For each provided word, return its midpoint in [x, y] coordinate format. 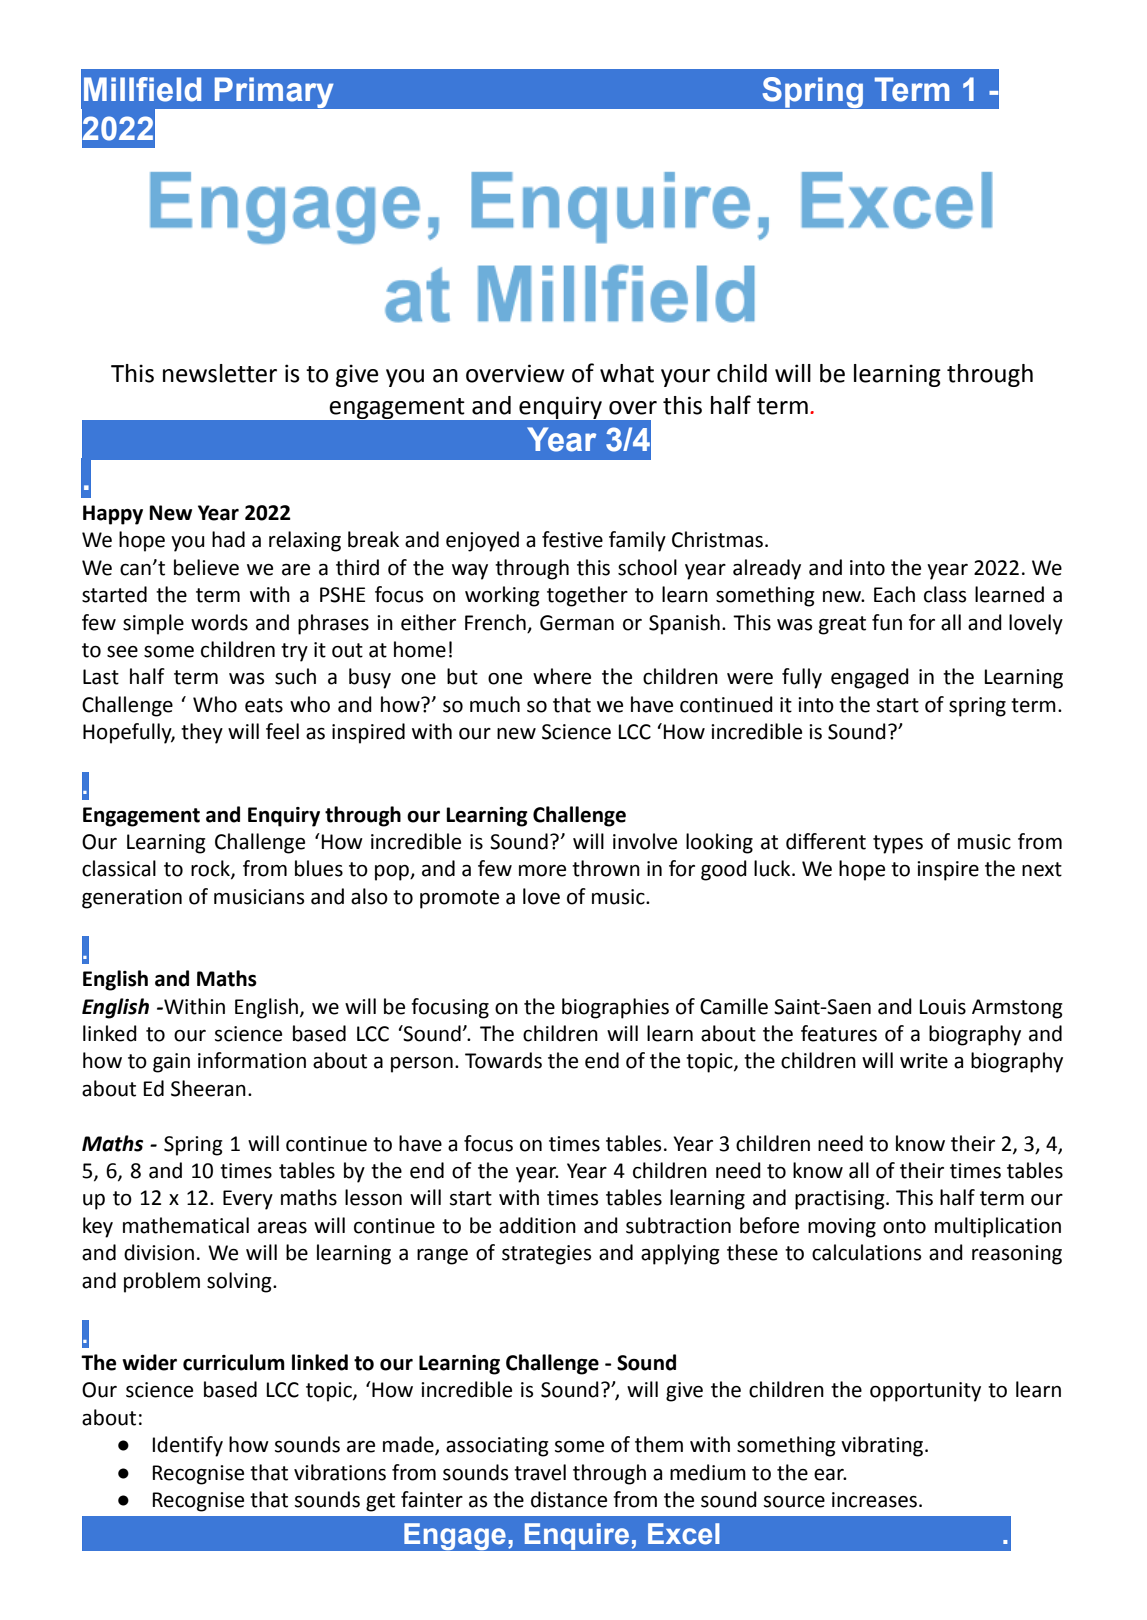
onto [904, 1226]
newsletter [220, 373]
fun [887, 622]
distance [569, 1499]
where [562, 676]
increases [876, 1500]
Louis [943, 1007]
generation [132, 899]
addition [537, 1225]
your [685, 378]
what [627, 373]
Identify [188, 1446]
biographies [615, 1008]
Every [248, 1200]
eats [264, 705]
